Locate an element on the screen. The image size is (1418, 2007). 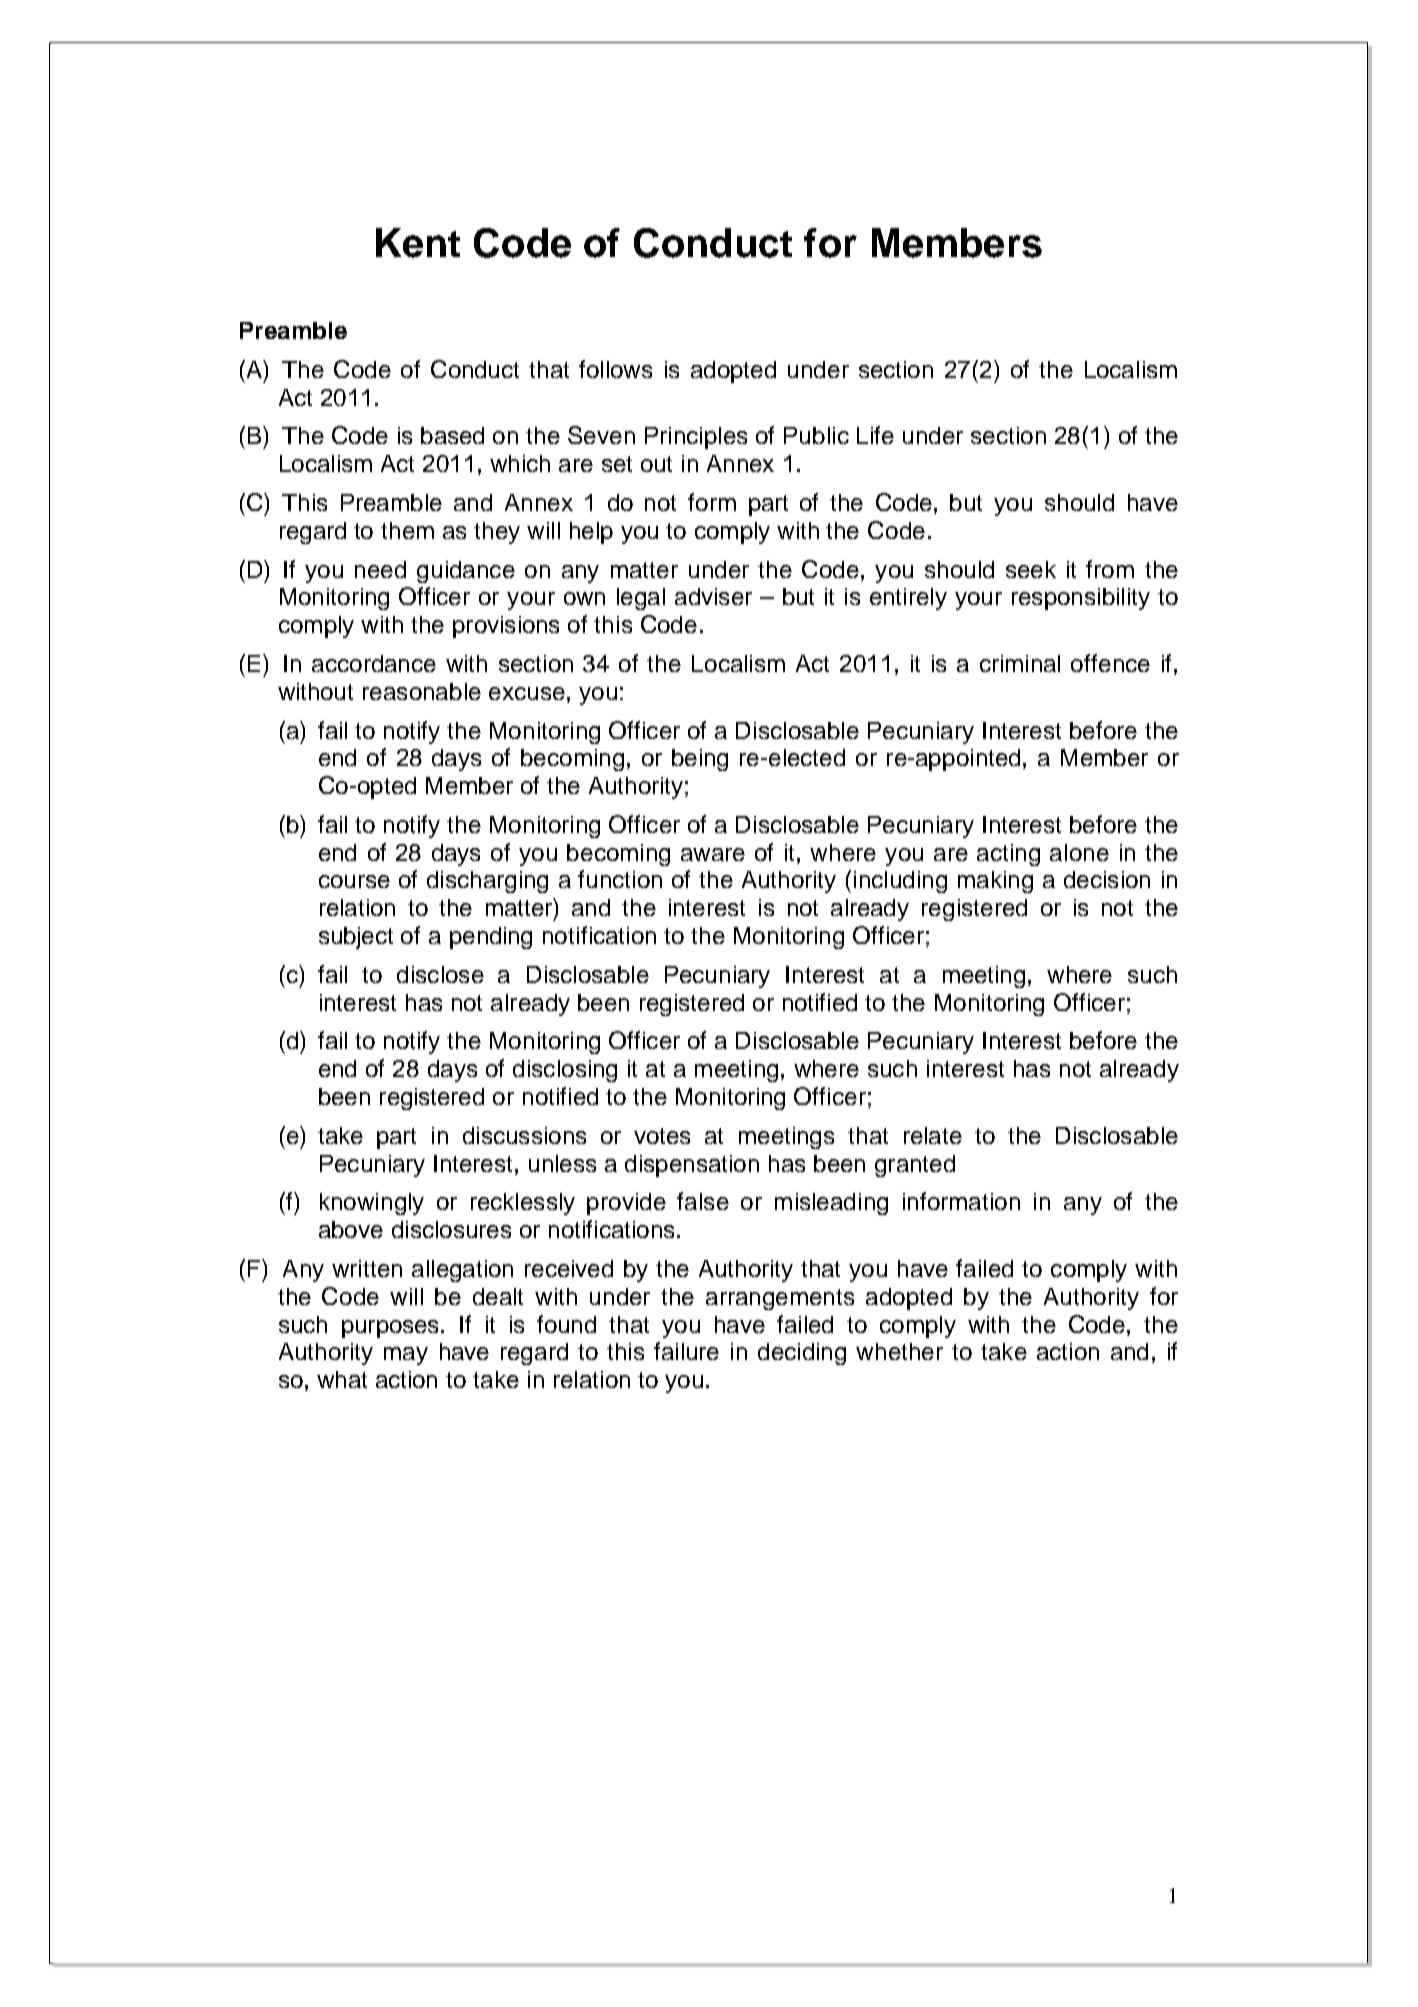
Life is located at coordinates (875, 435).
